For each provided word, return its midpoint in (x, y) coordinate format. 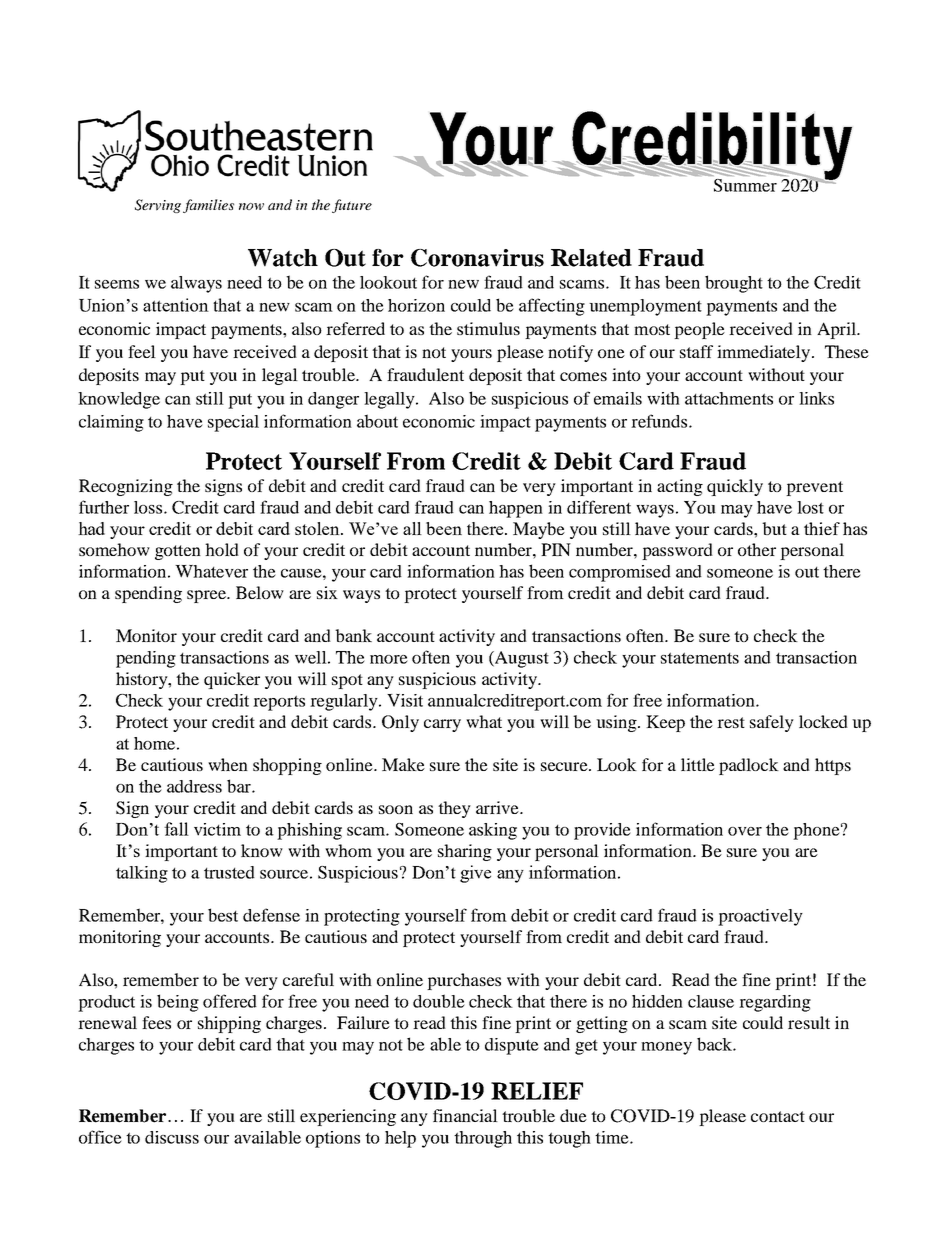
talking (142, 874)
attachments (729, 398)
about (377, 421)
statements (700, 658)
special (233, 423)
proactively (760, 917)
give (475, 874)
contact (778, 1116)
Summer (745, 185)
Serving (158, 206)
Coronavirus (477, 258)
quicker (232, 680)
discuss (172, 1137)
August (521, 659)
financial (465, 1115)
